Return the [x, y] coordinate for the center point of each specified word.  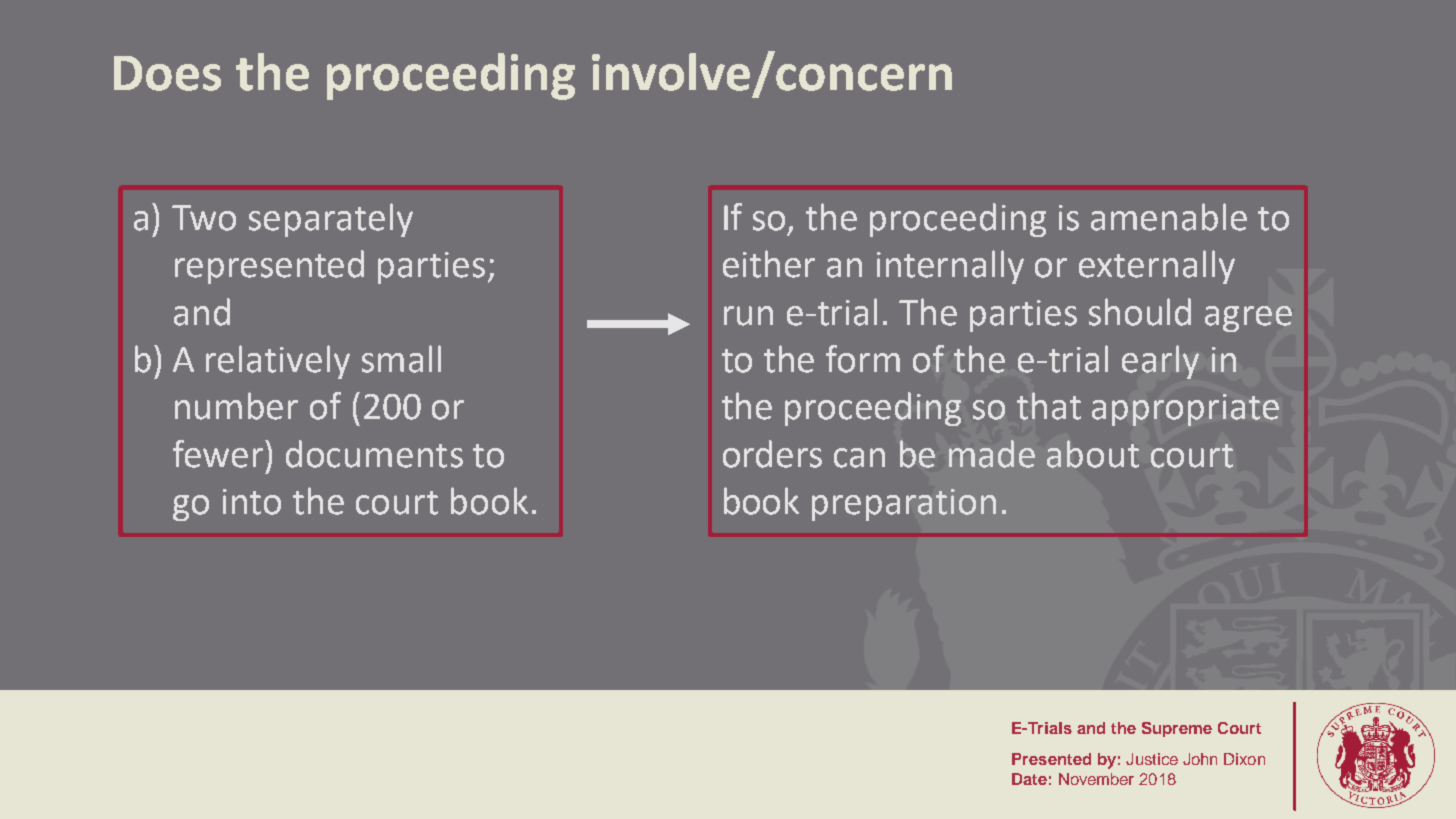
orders [772, 454]
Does [167, 73]
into [252, 502]
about [1093, 454]
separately [331, 220]
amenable [1169, 217]
